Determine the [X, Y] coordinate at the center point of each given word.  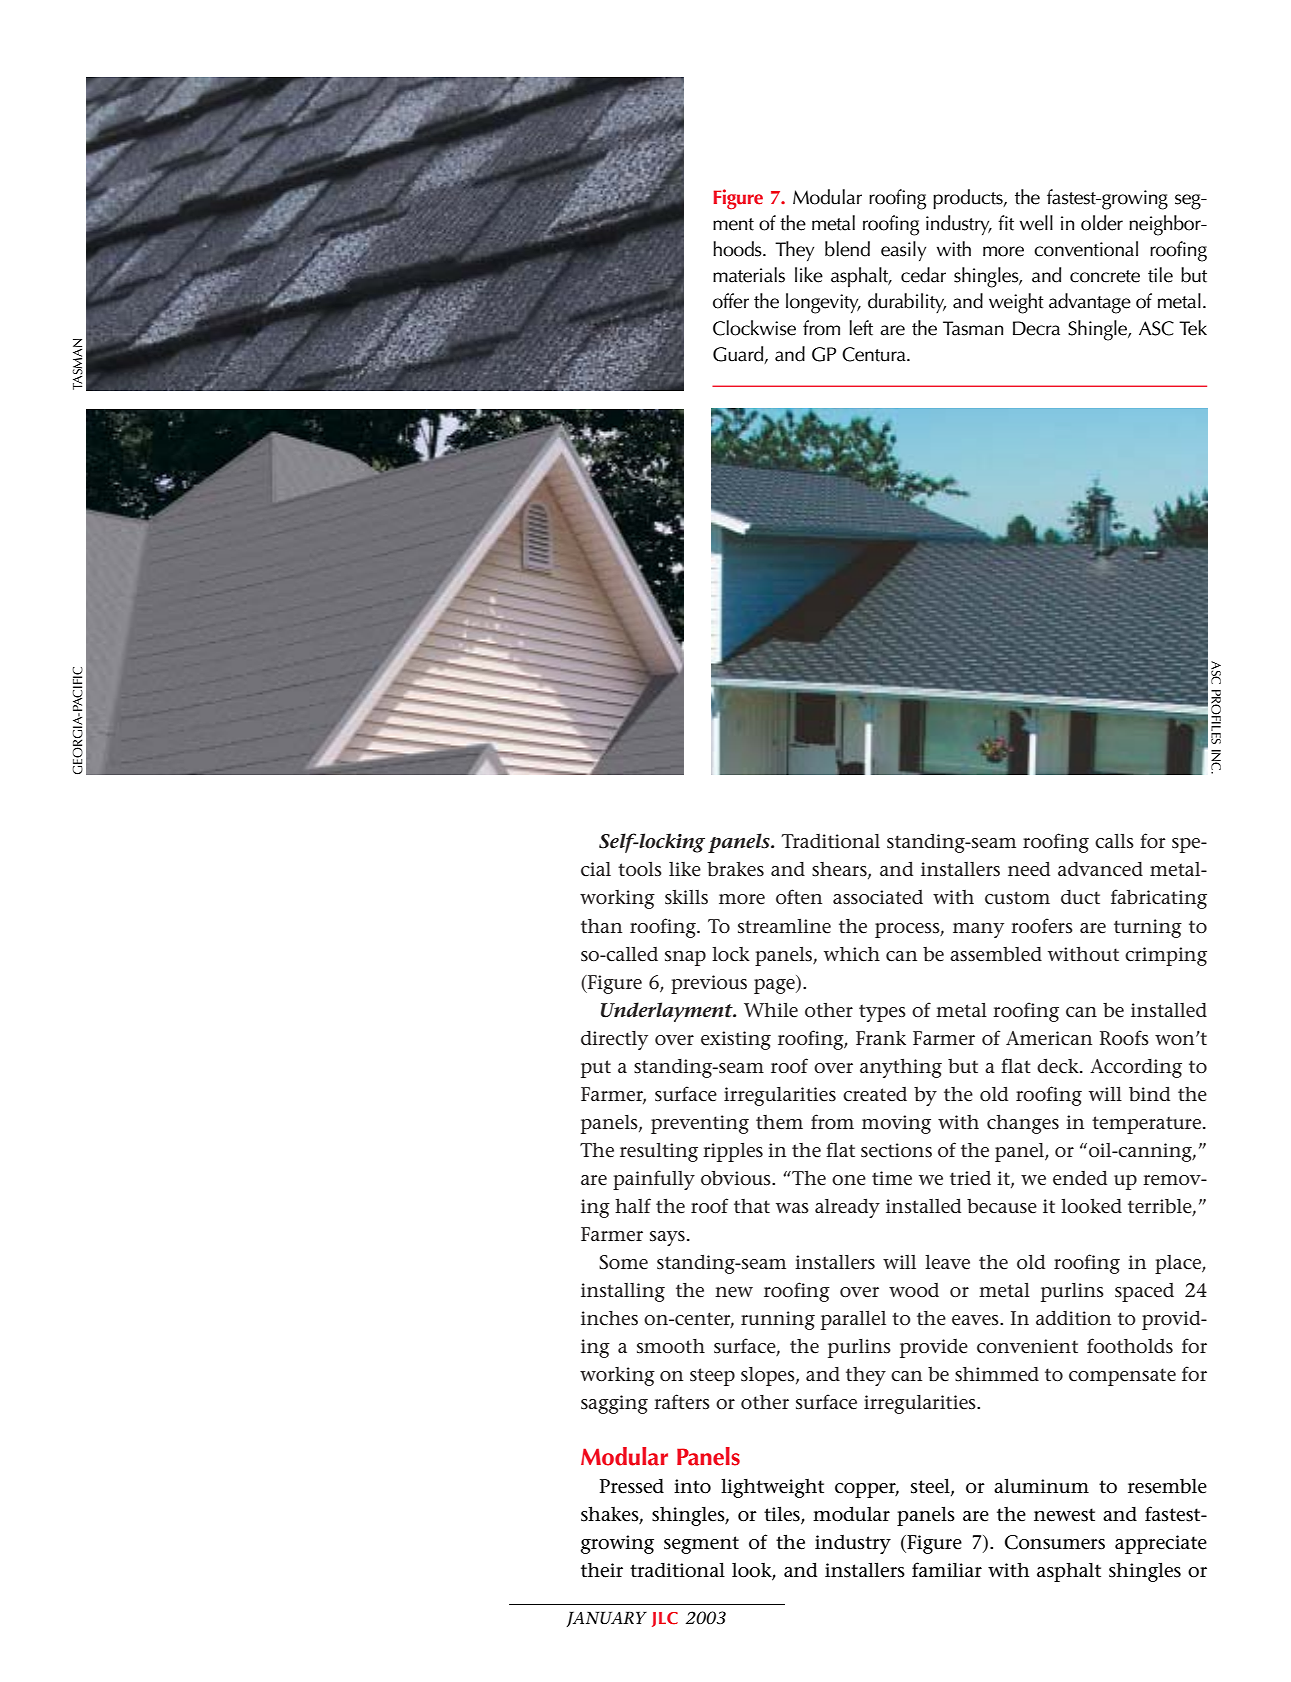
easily [903, 251]
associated [878, 897]
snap [685, 958]
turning [1148, 928]
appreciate [1161, 1544]
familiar [947, 1570]
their [602, 1570]
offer [731, 301]
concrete [1105, 276]
